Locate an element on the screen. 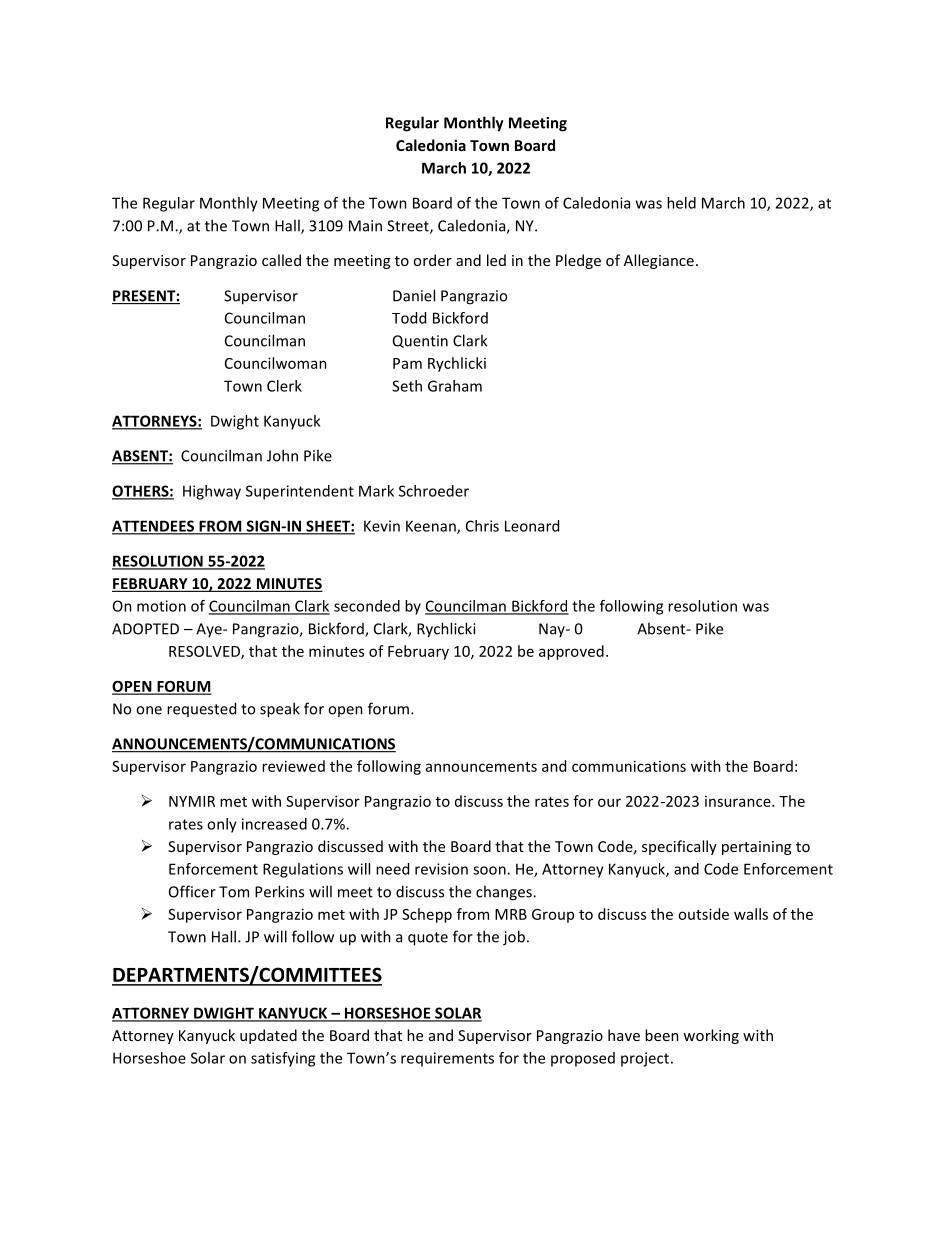 The image size is (952, 1233). seconded is located at coordinates (367, 606).
